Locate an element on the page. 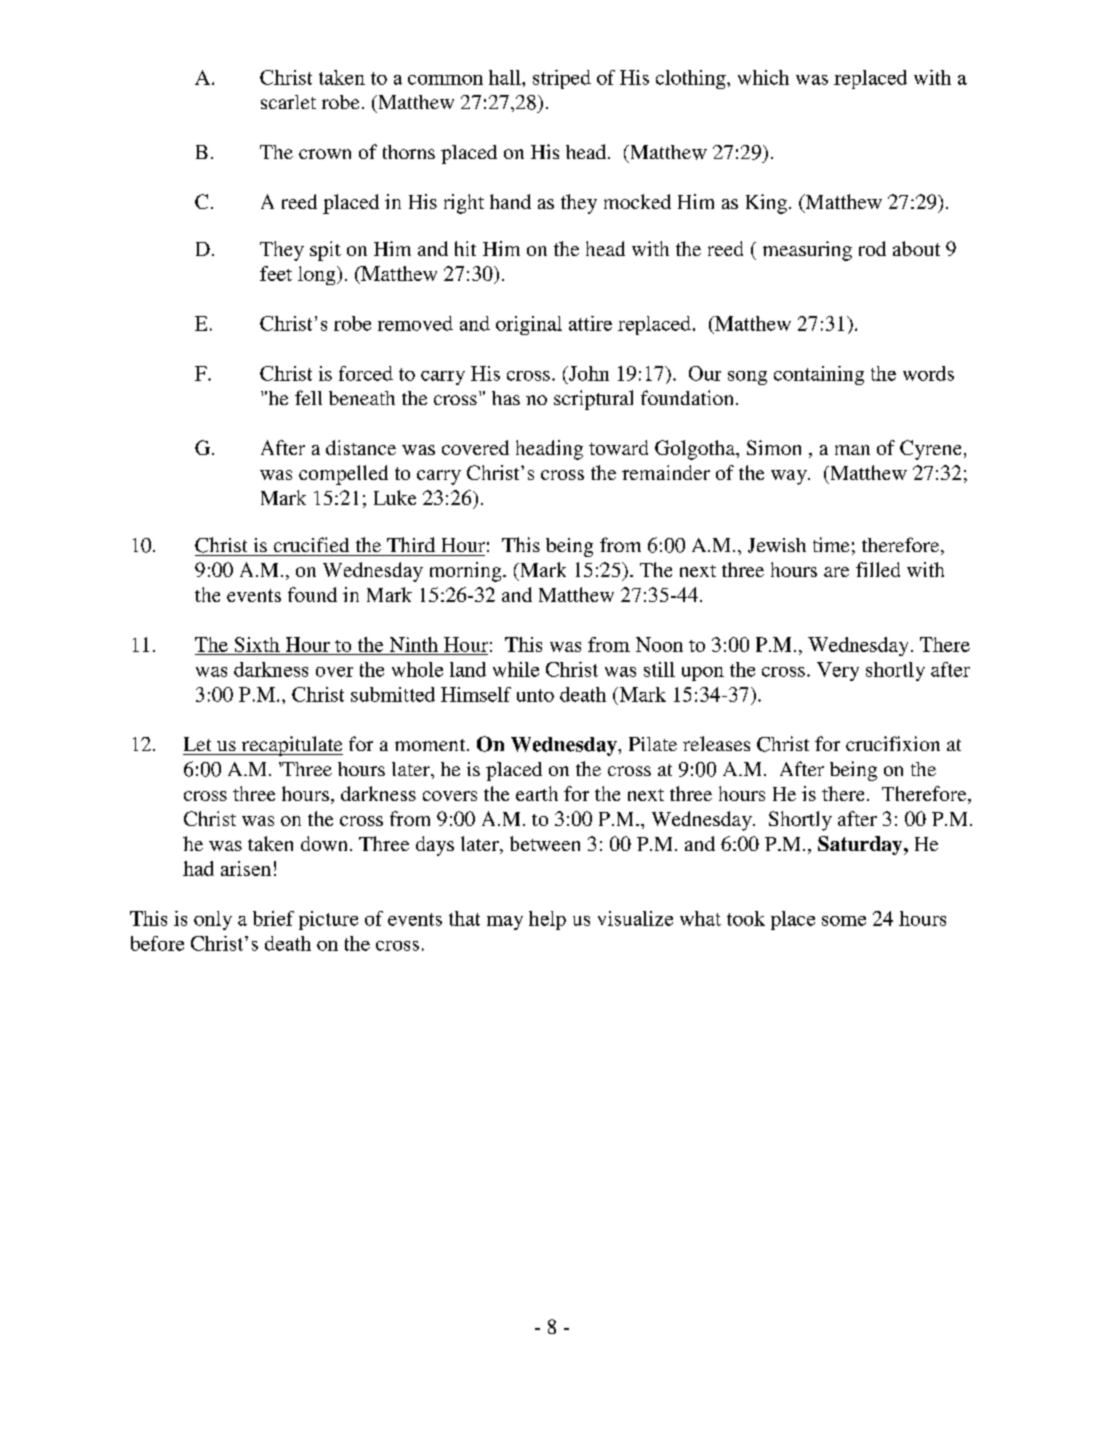 Image resolution: width=1104 pixels, height=1429 pixels. scarlet is located at coordinates (288, 102).
